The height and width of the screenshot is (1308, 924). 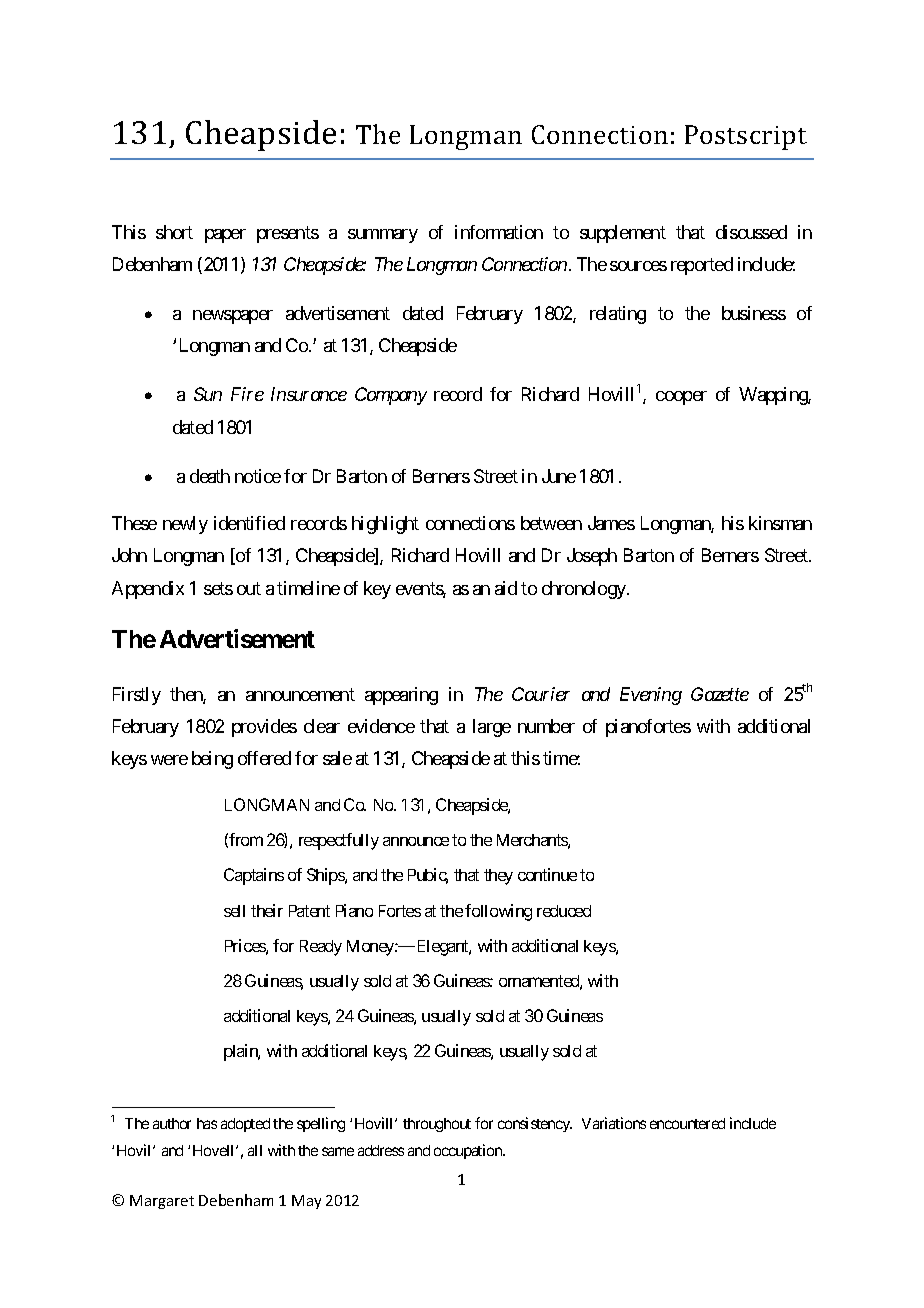 What do you see at coordinates (437, 1125) in the screenshot?
I see `throughout` at bounding box center [437, 1125].
